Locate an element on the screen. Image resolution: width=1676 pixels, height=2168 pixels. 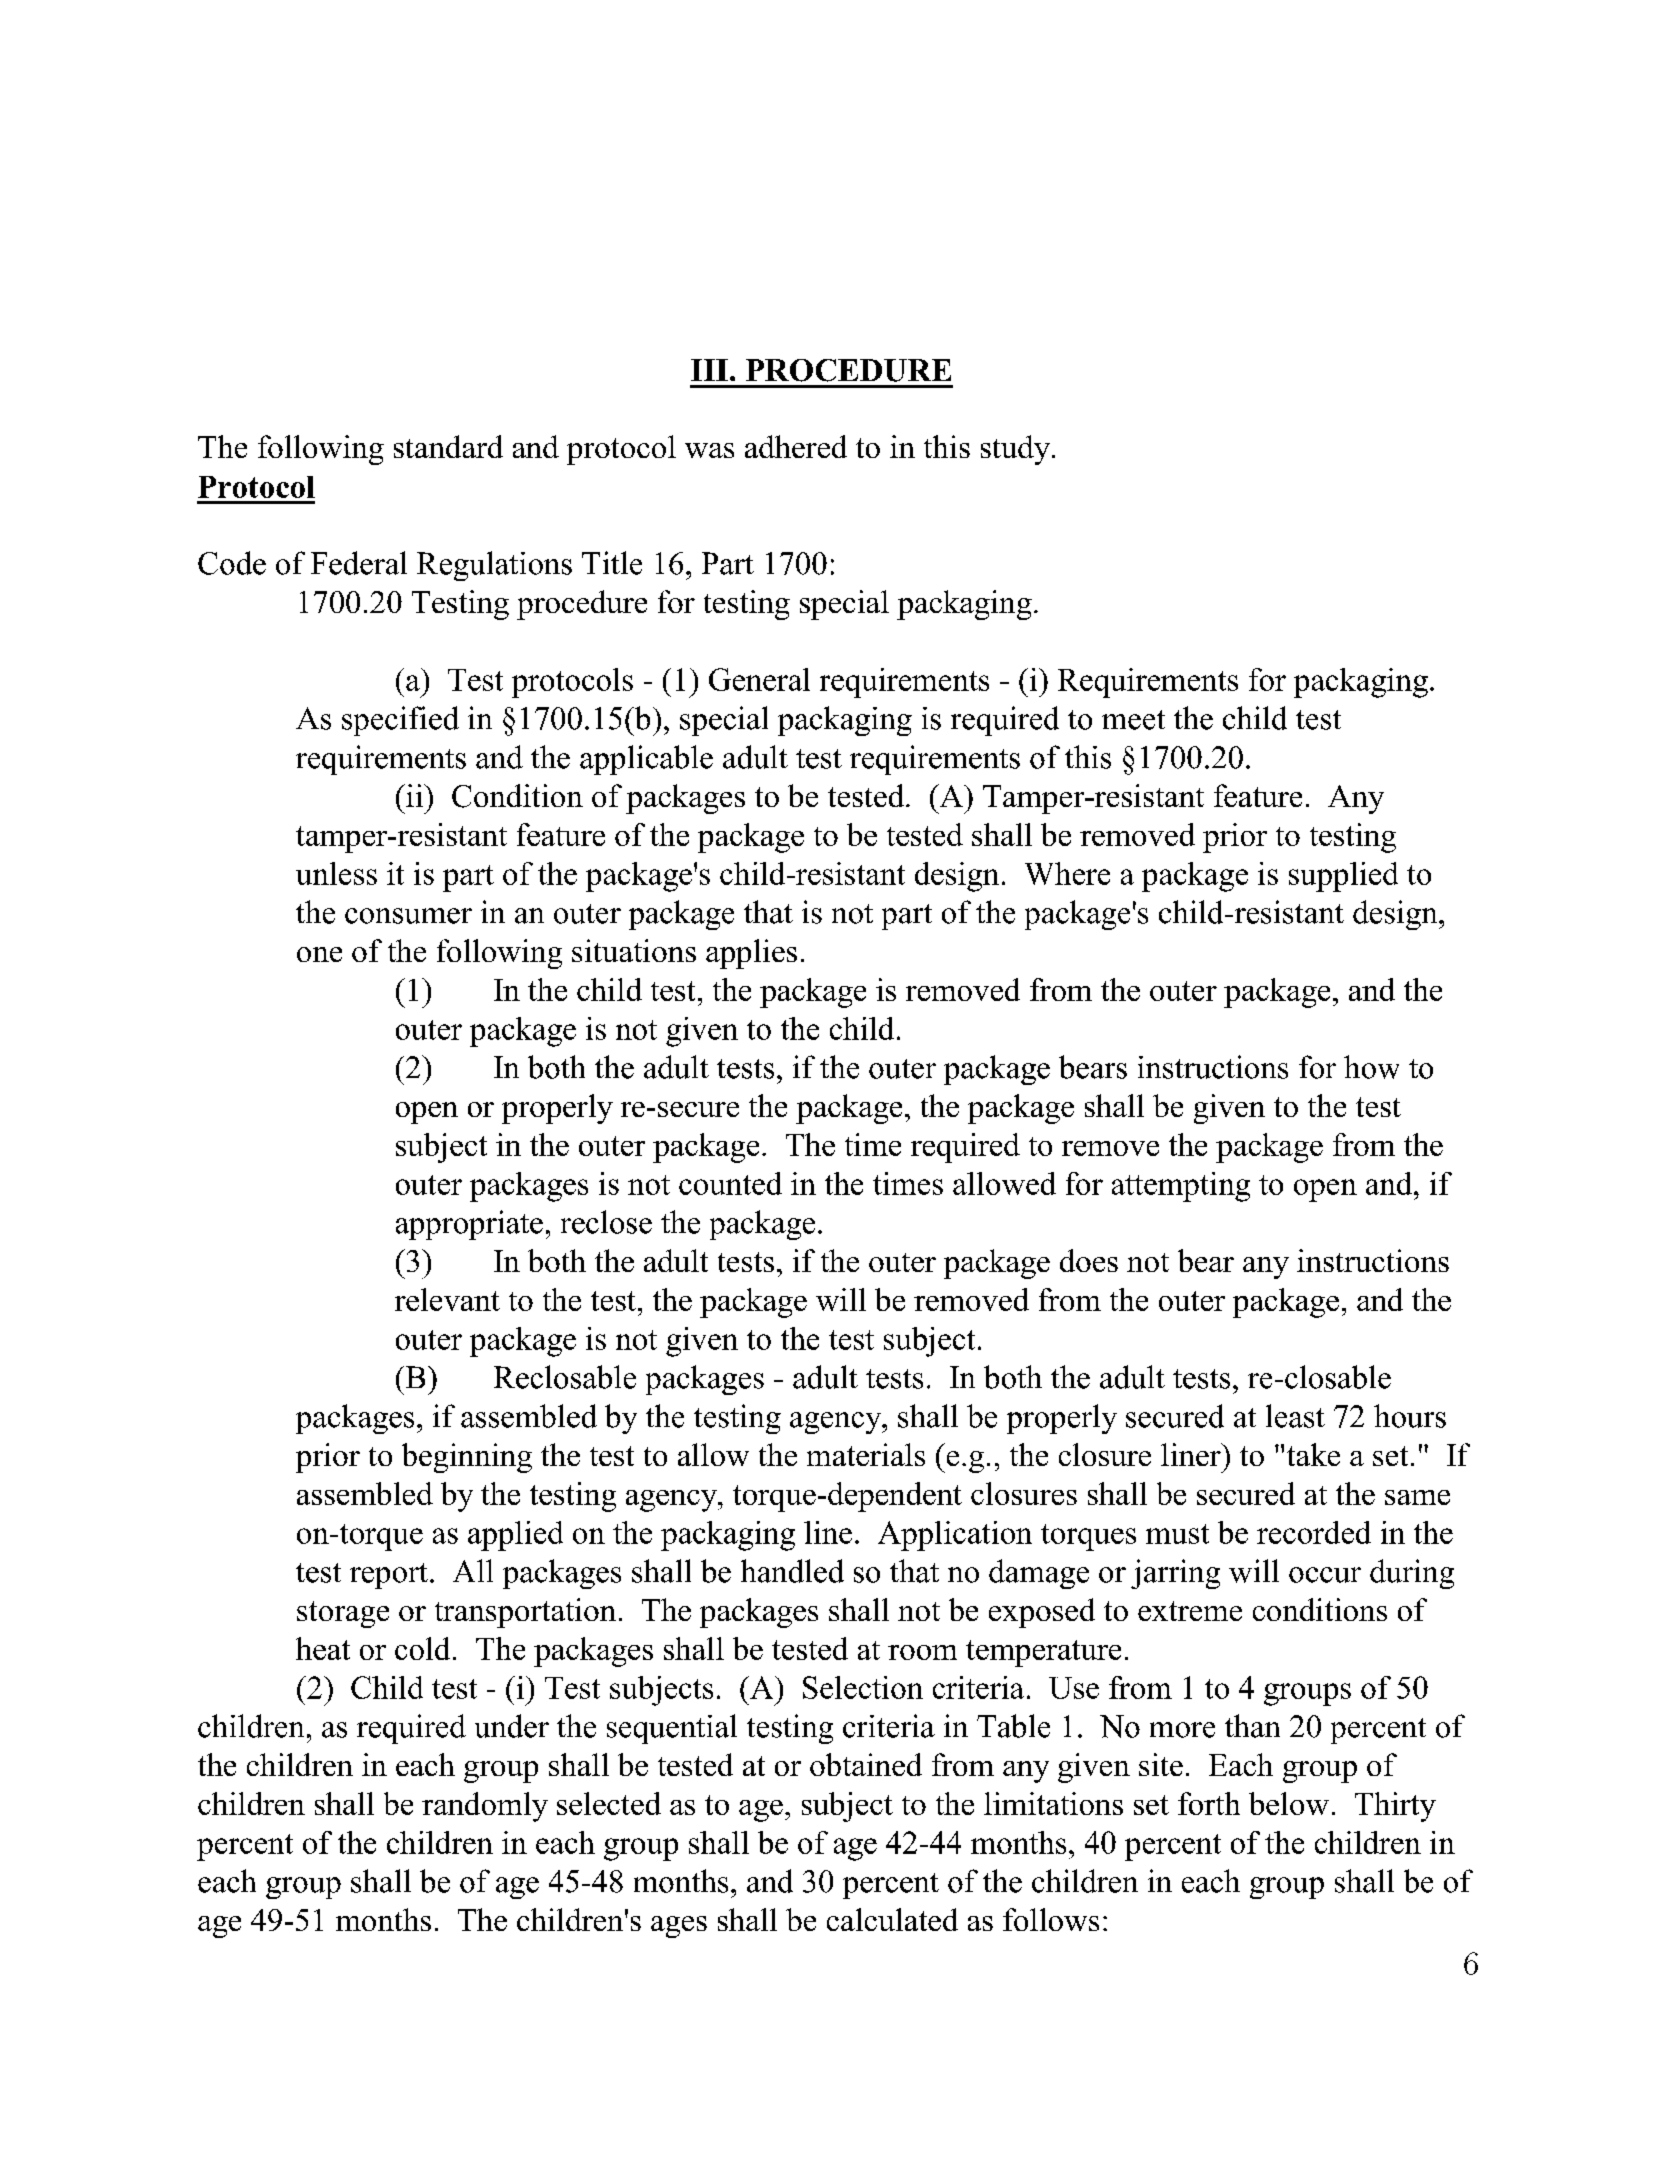
applies is located at coordinates (751, 954).
